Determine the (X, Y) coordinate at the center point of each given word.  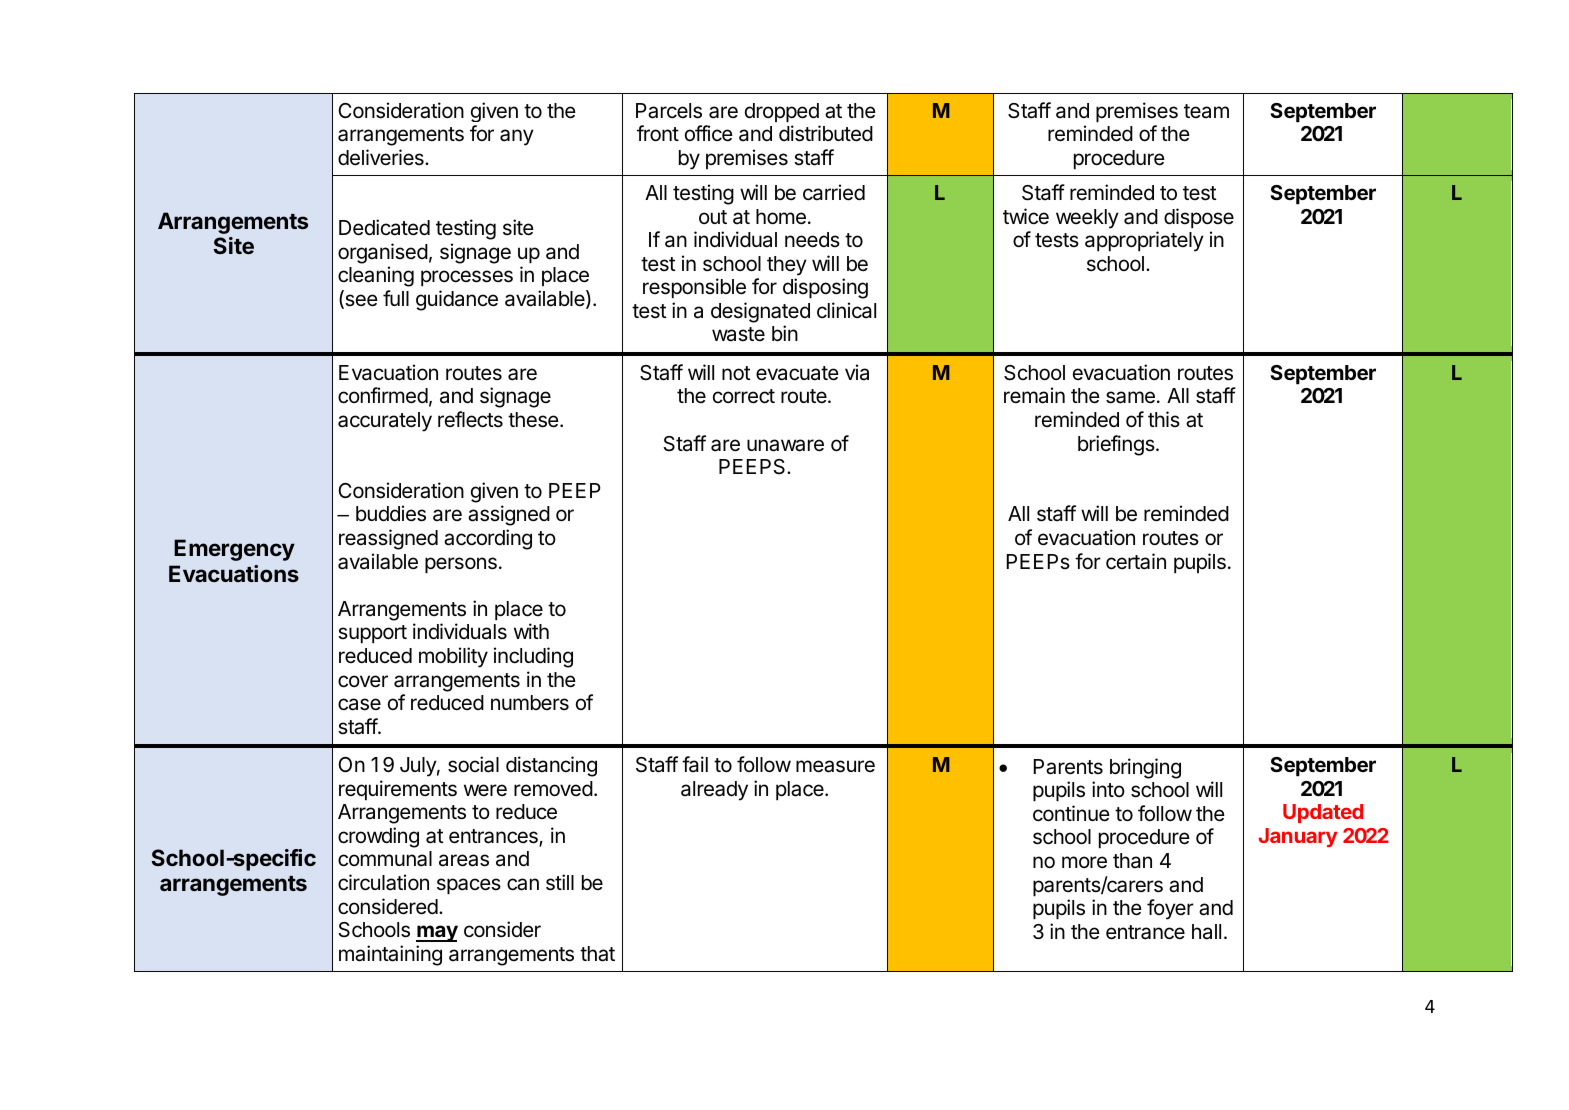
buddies (391, 513)
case (359, 704)
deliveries (382, 157)
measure (835, 766)
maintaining (390, 955)
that (597, 954)
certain (1136, 561)
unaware (785, 445)
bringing (1145, 768)
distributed (826, 133)
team (1206, 111)
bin (785, 333)
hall (1206, 932)
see (360, 301)
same (1130, 397)
